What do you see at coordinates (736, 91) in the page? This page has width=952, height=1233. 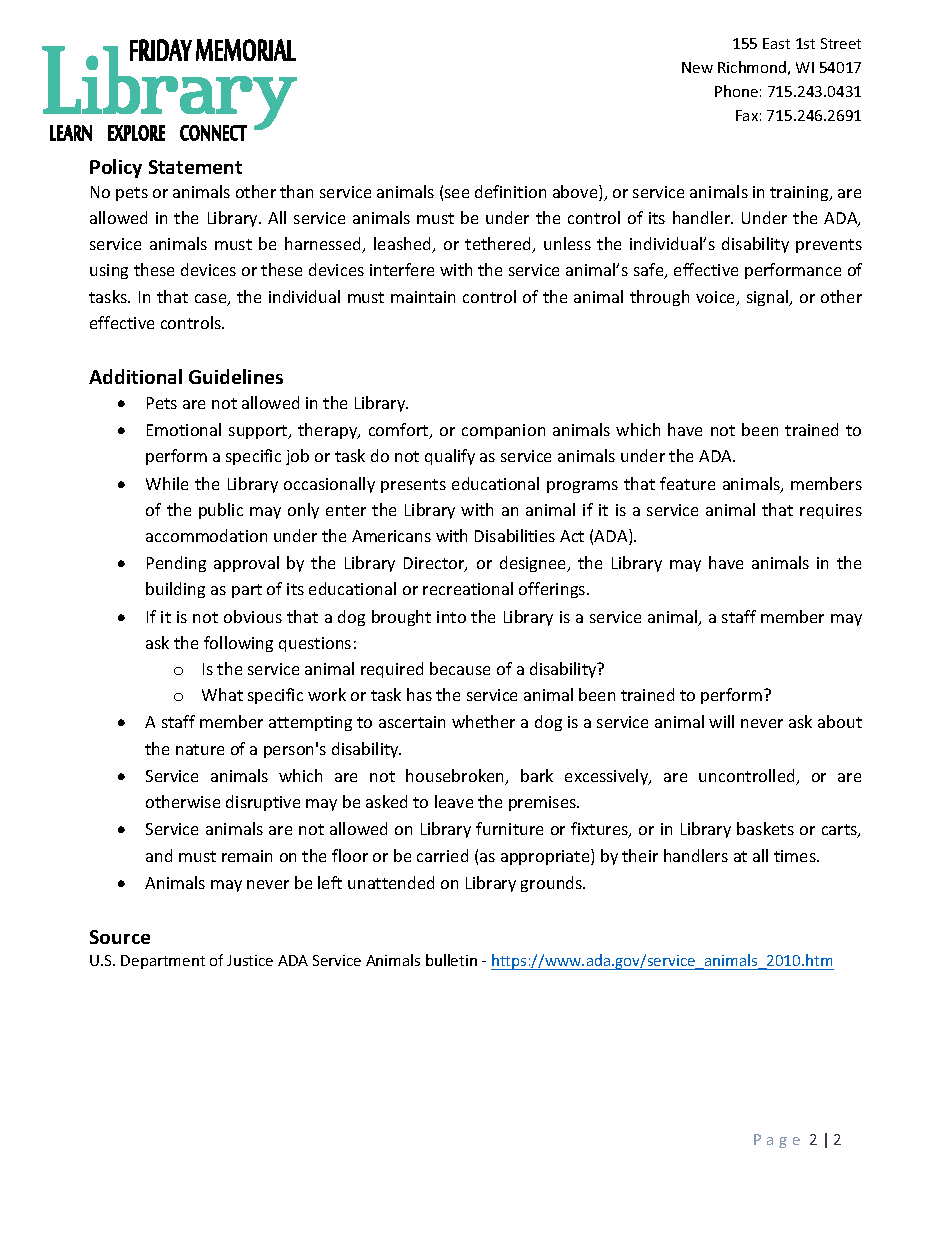 I see `Phone` at bounding box center [736, 91].
